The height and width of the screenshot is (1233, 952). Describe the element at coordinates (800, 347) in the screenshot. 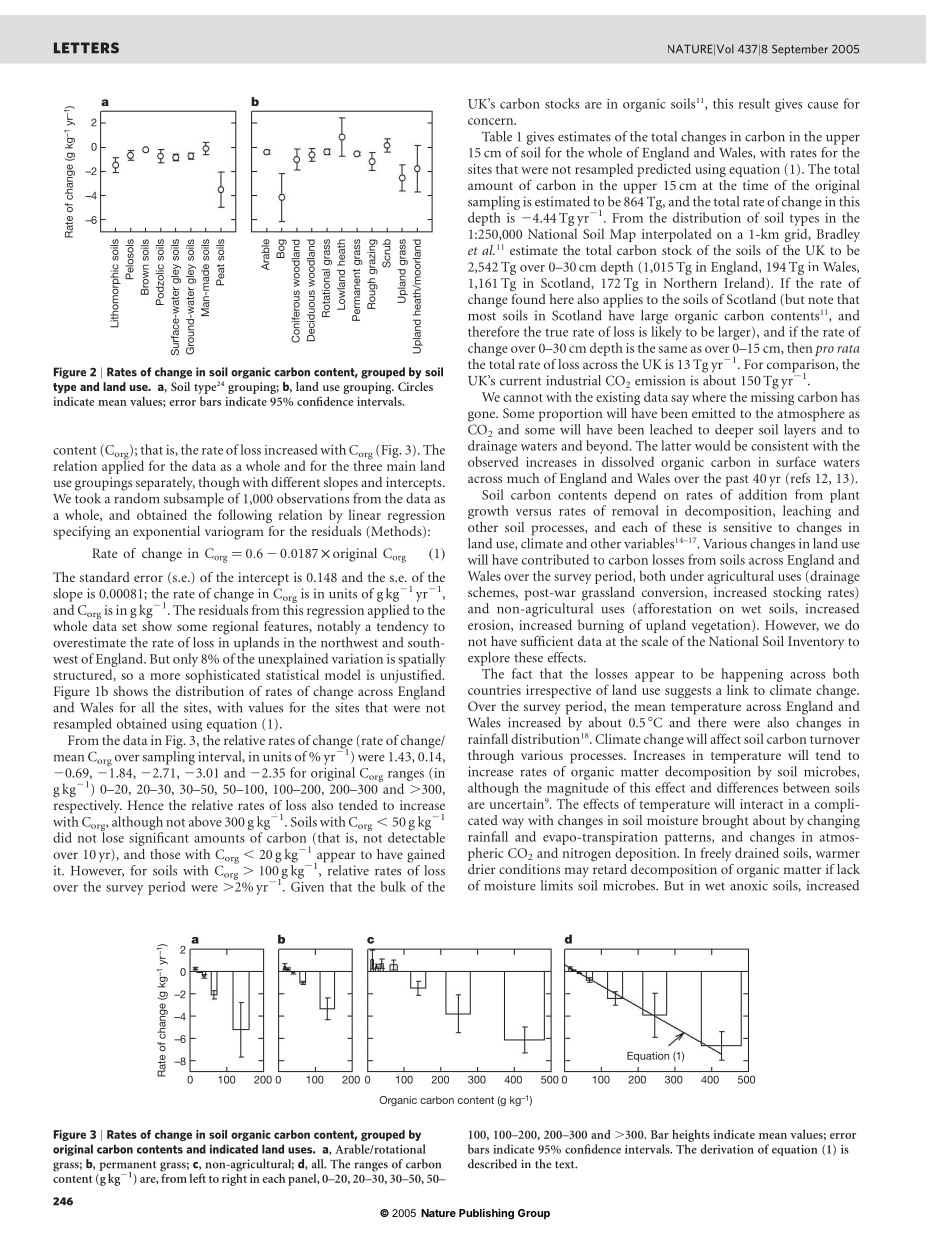

I see `then` at that location.
